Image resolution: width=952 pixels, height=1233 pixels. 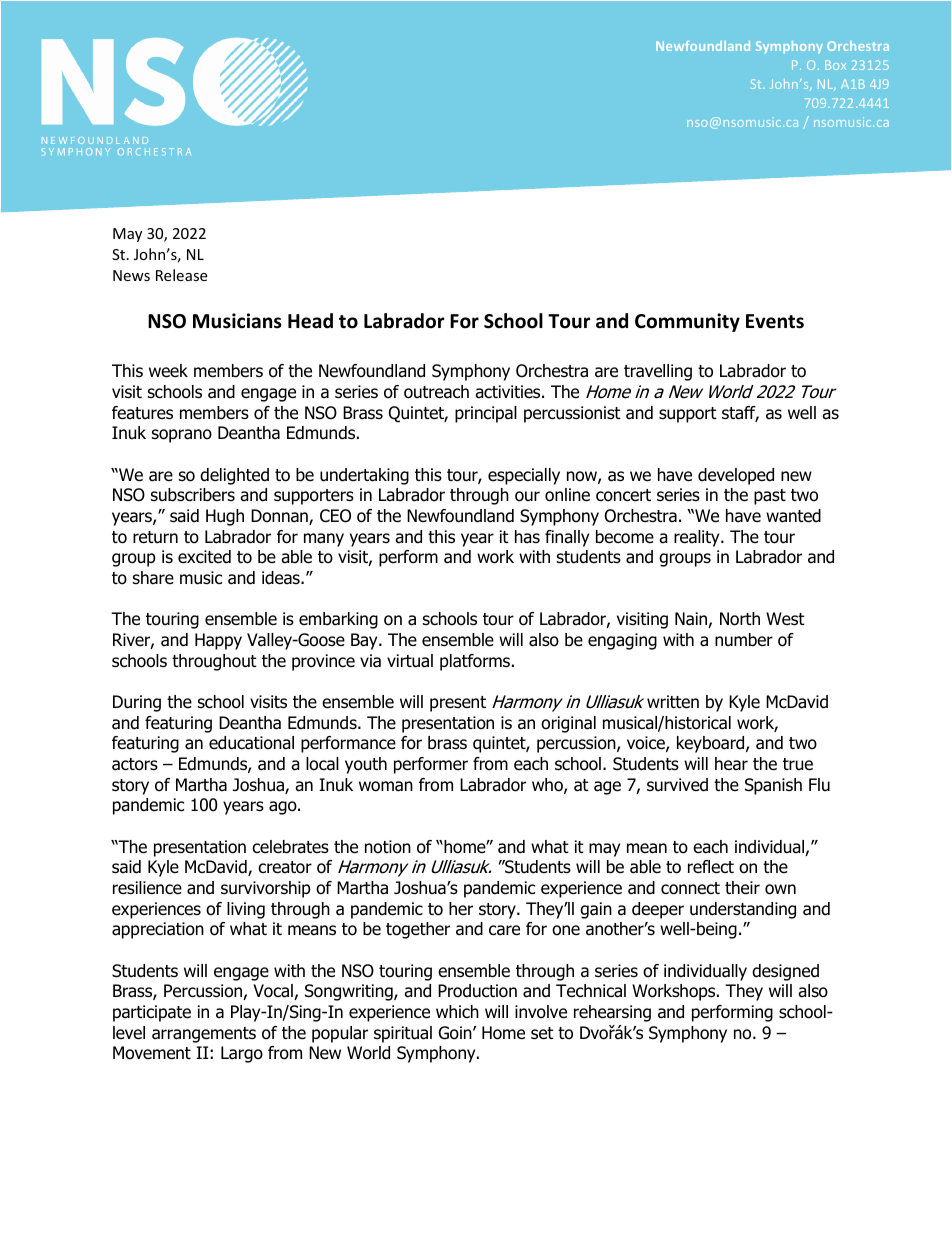 What do you see at coordinates (775, 321) in the screenshot?
I see `Events` at bounding box center [775, 321].
